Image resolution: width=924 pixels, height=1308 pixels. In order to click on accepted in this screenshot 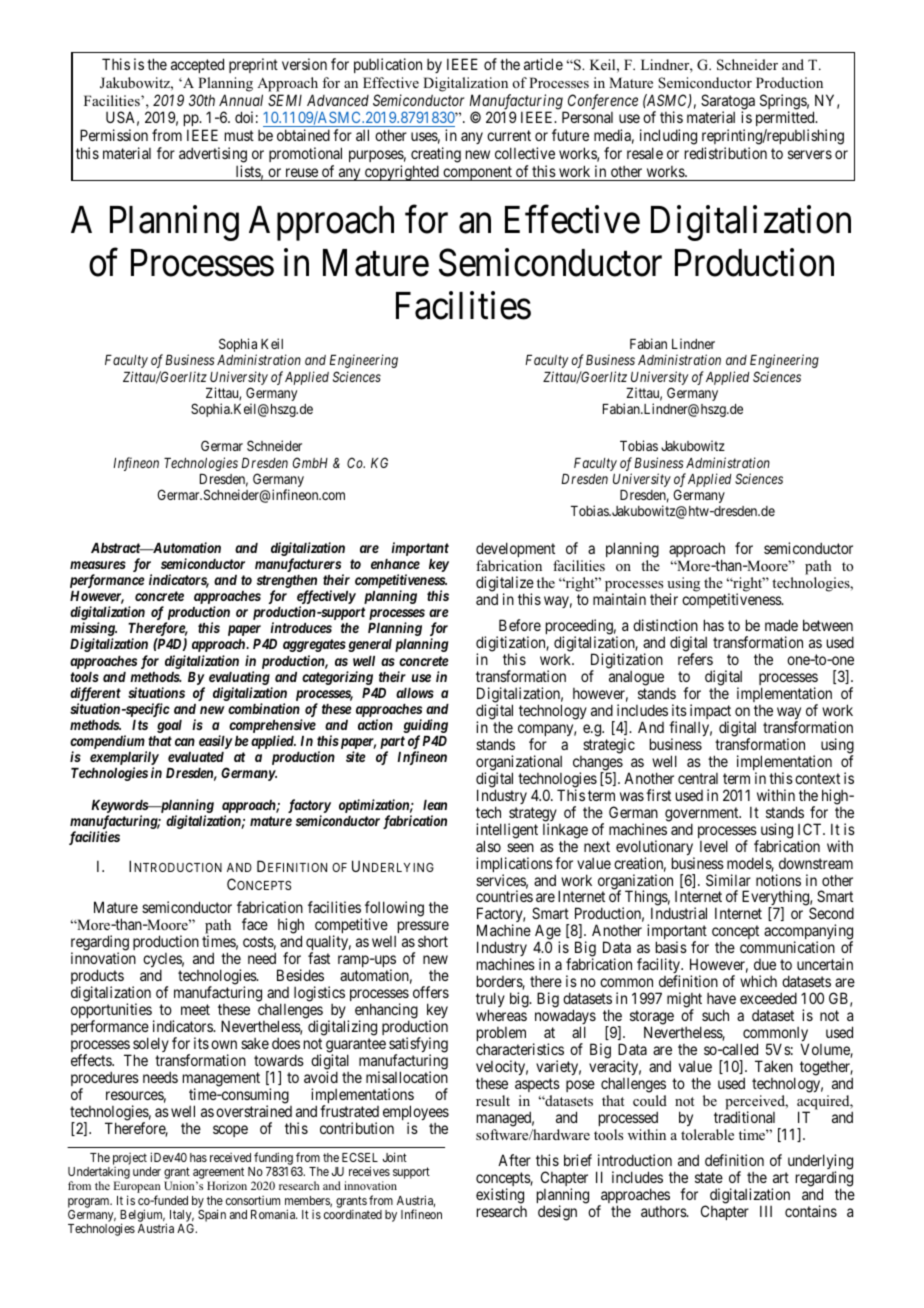, I will do `click(197, 65)`.
